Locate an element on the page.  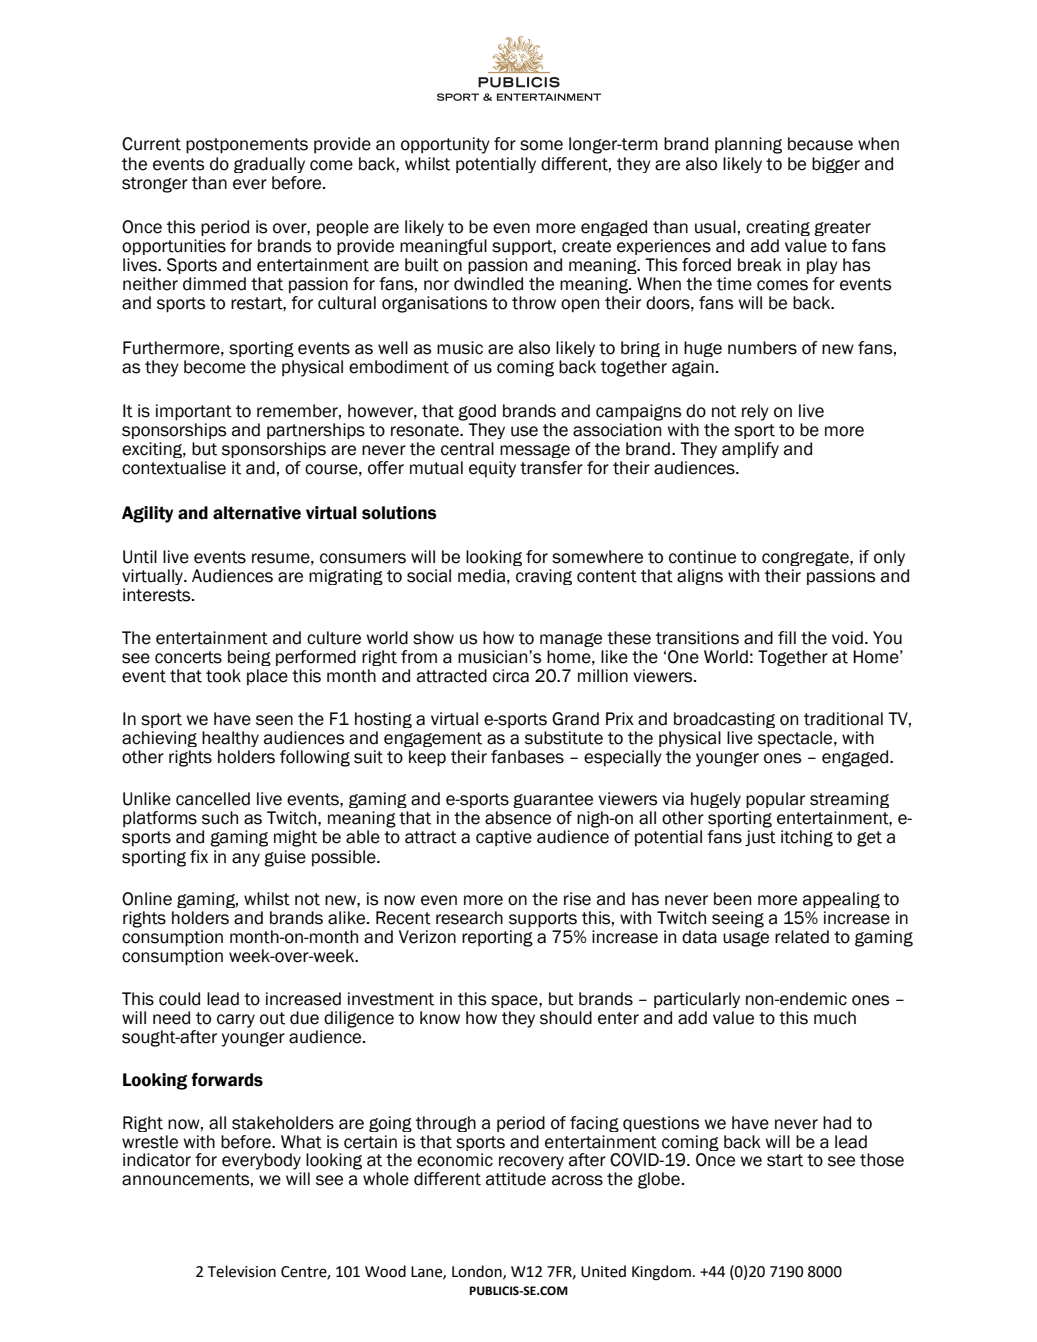
bigger is located at coordinates (836, 165).
